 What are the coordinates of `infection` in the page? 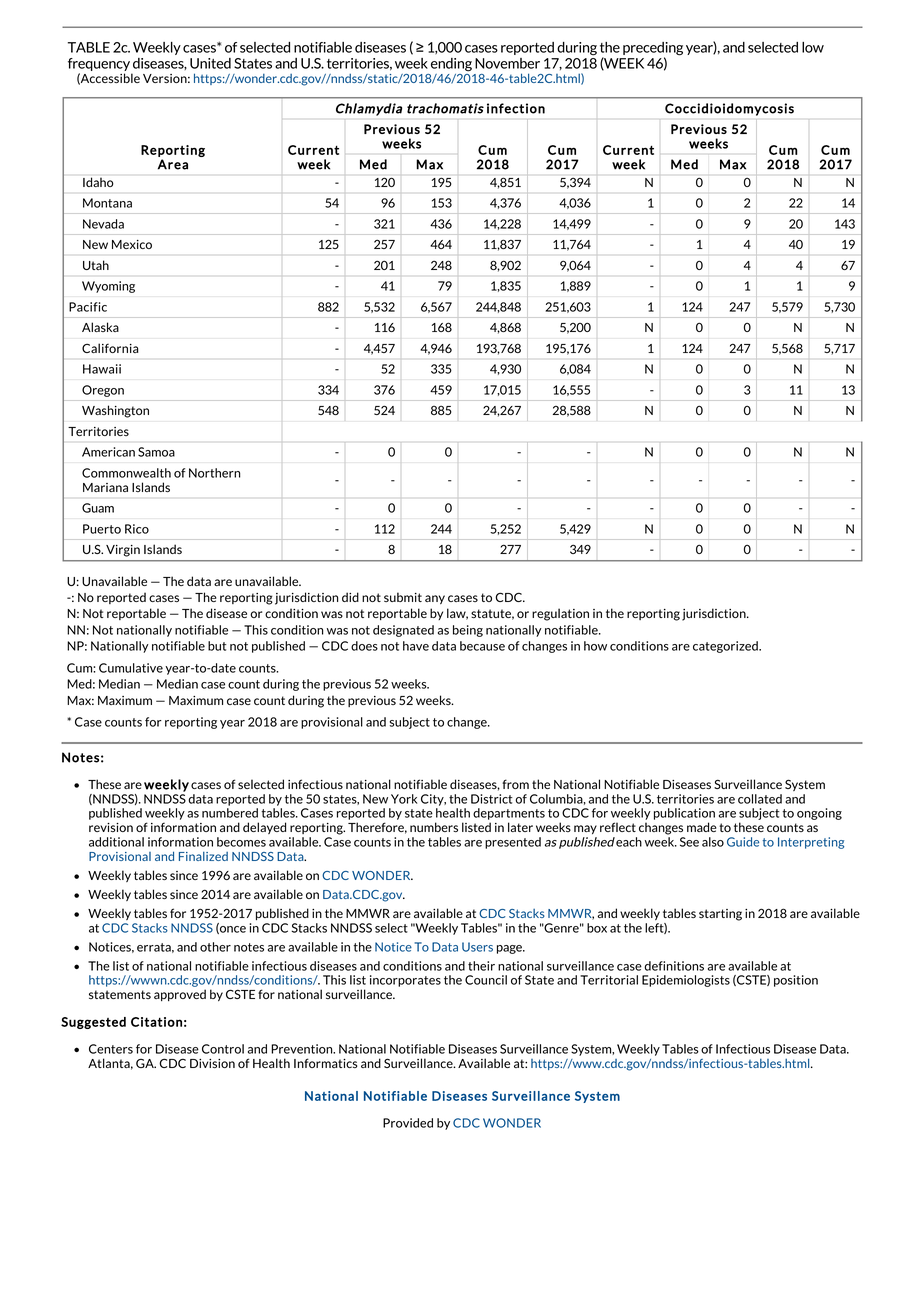 It's located at (516, 108).
